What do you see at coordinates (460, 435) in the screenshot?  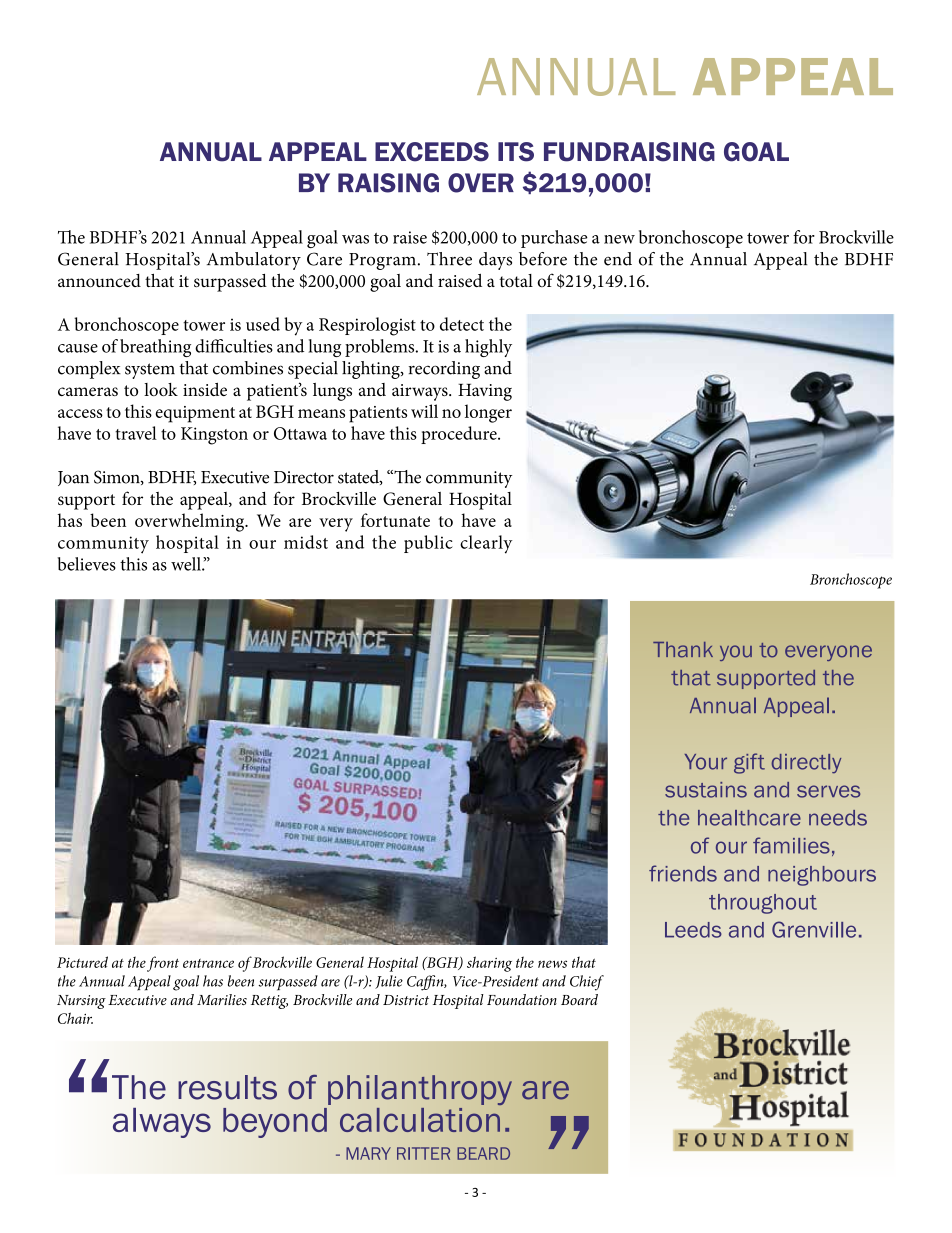 I see `procedure` at bounding box center [460, 435].
